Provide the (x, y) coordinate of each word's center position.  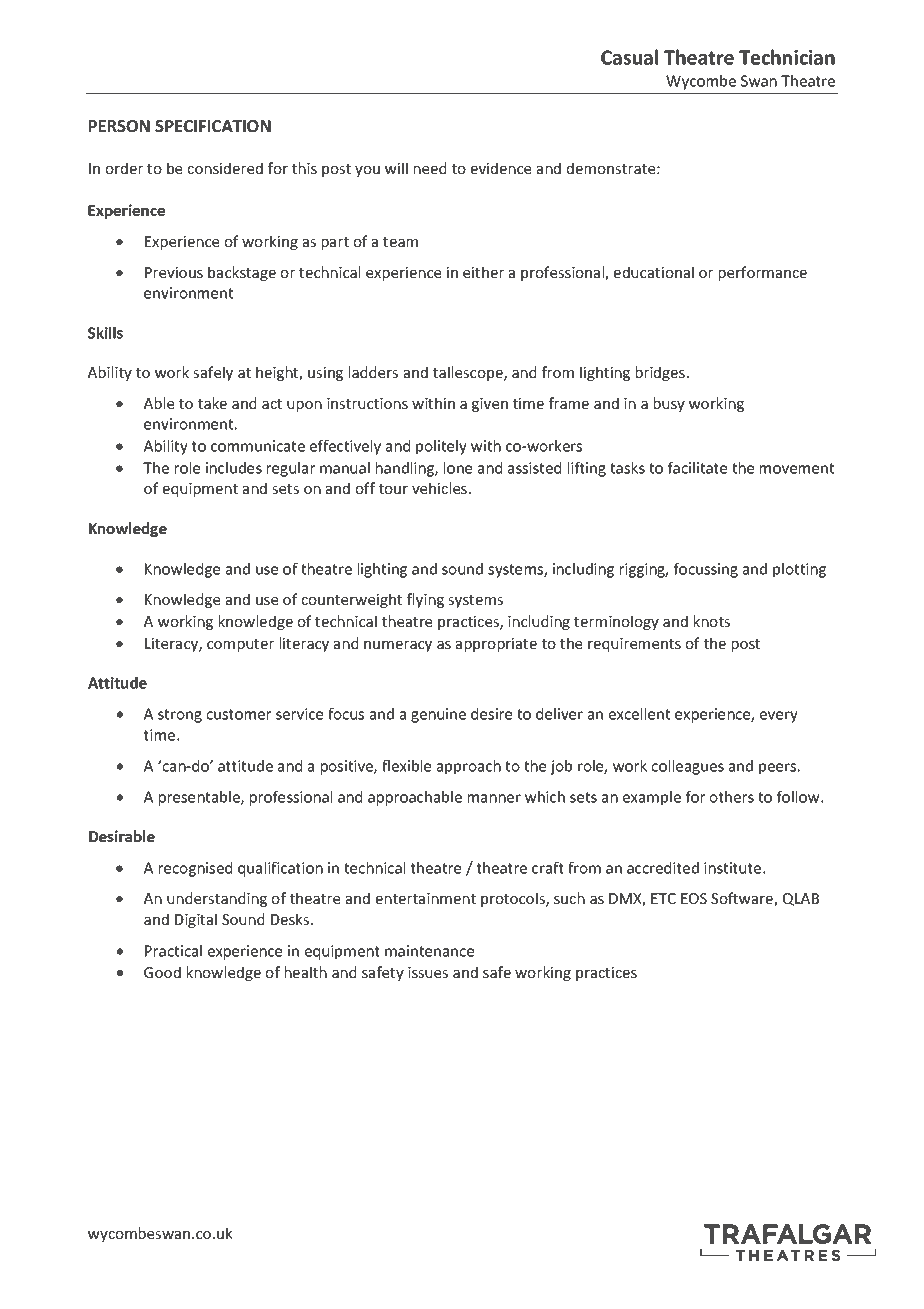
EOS (694, 898)
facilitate (697, 468)
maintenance (429, 951)
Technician (787, 57)
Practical (173, 951)
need (430, 168)
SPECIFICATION (213, 126)
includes (234, 468)
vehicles (439, 488)
